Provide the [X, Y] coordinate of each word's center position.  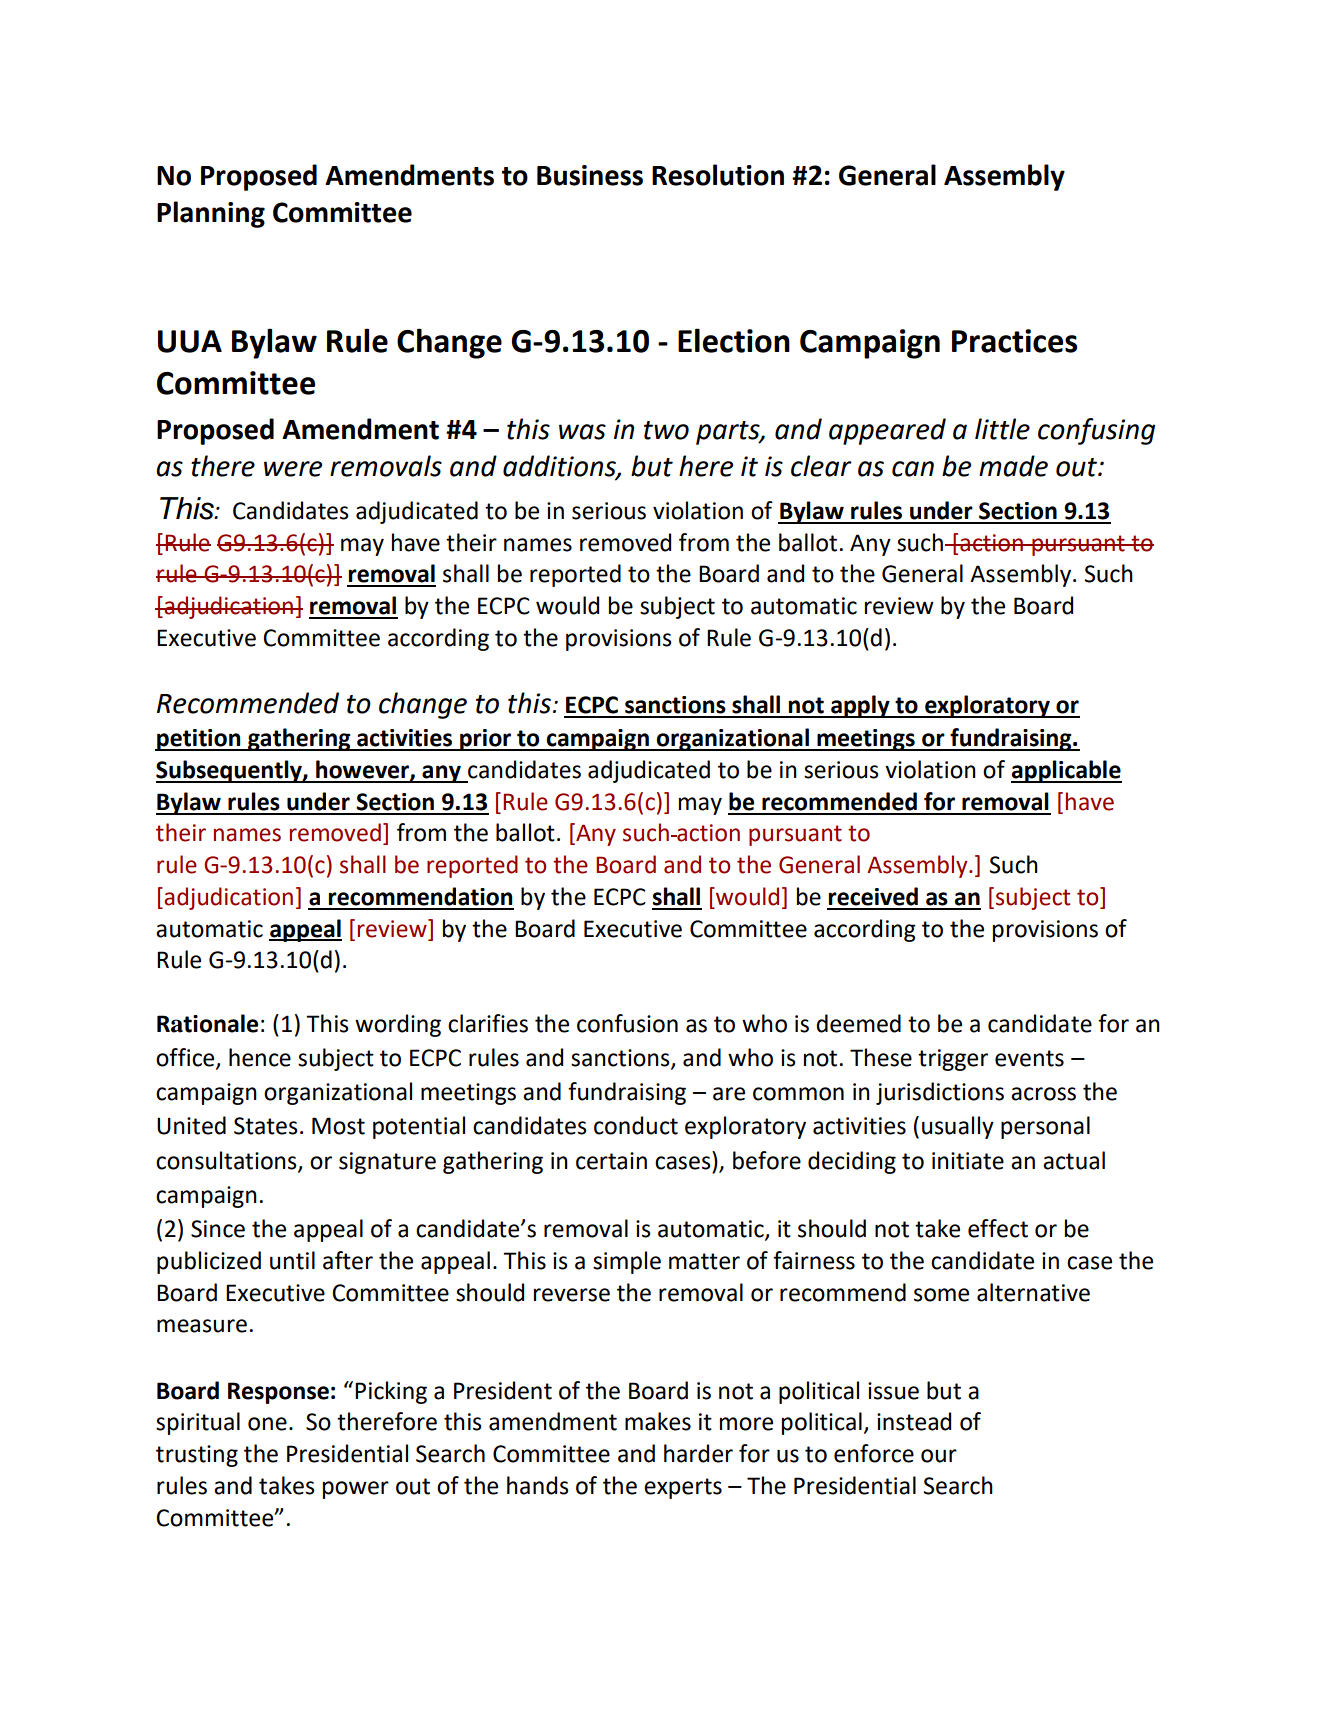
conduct [636, 1125]
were [293, 469]
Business [590, 175]
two [666, 430]
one [267, 1424]
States [266, 1126]
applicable [1066, 771]
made [1013, 466]
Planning [211, 214]
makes [658, 1421]
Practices [1014, 341]
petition [199, 740]
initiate [968, 1161]
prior [485, 740]
